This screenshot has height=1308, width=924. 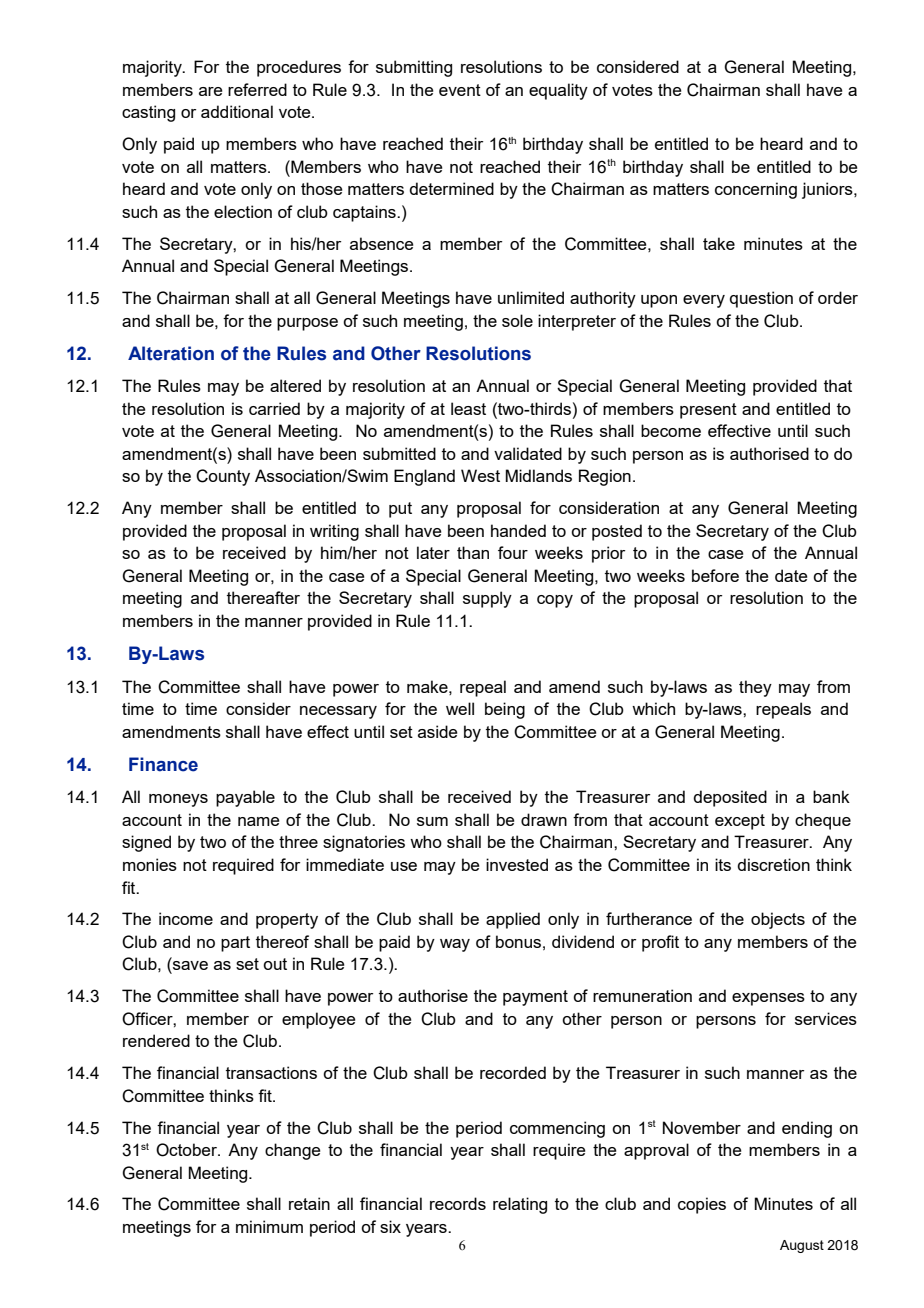 I want to click on thereafter, so click(x=263, y=597).
